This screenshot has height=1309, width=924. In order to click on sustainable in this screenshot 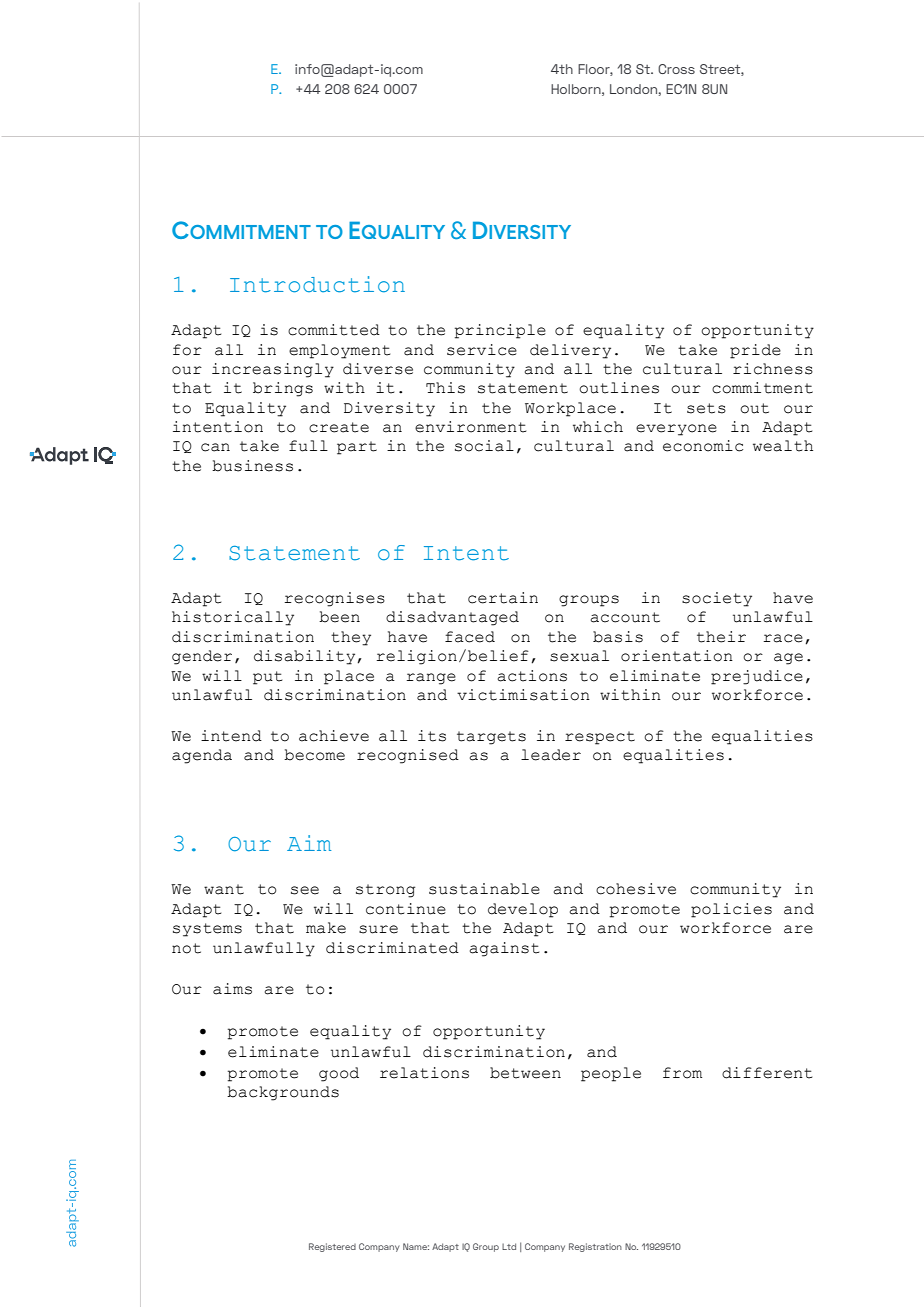, I will do `click(484, 889)`.
